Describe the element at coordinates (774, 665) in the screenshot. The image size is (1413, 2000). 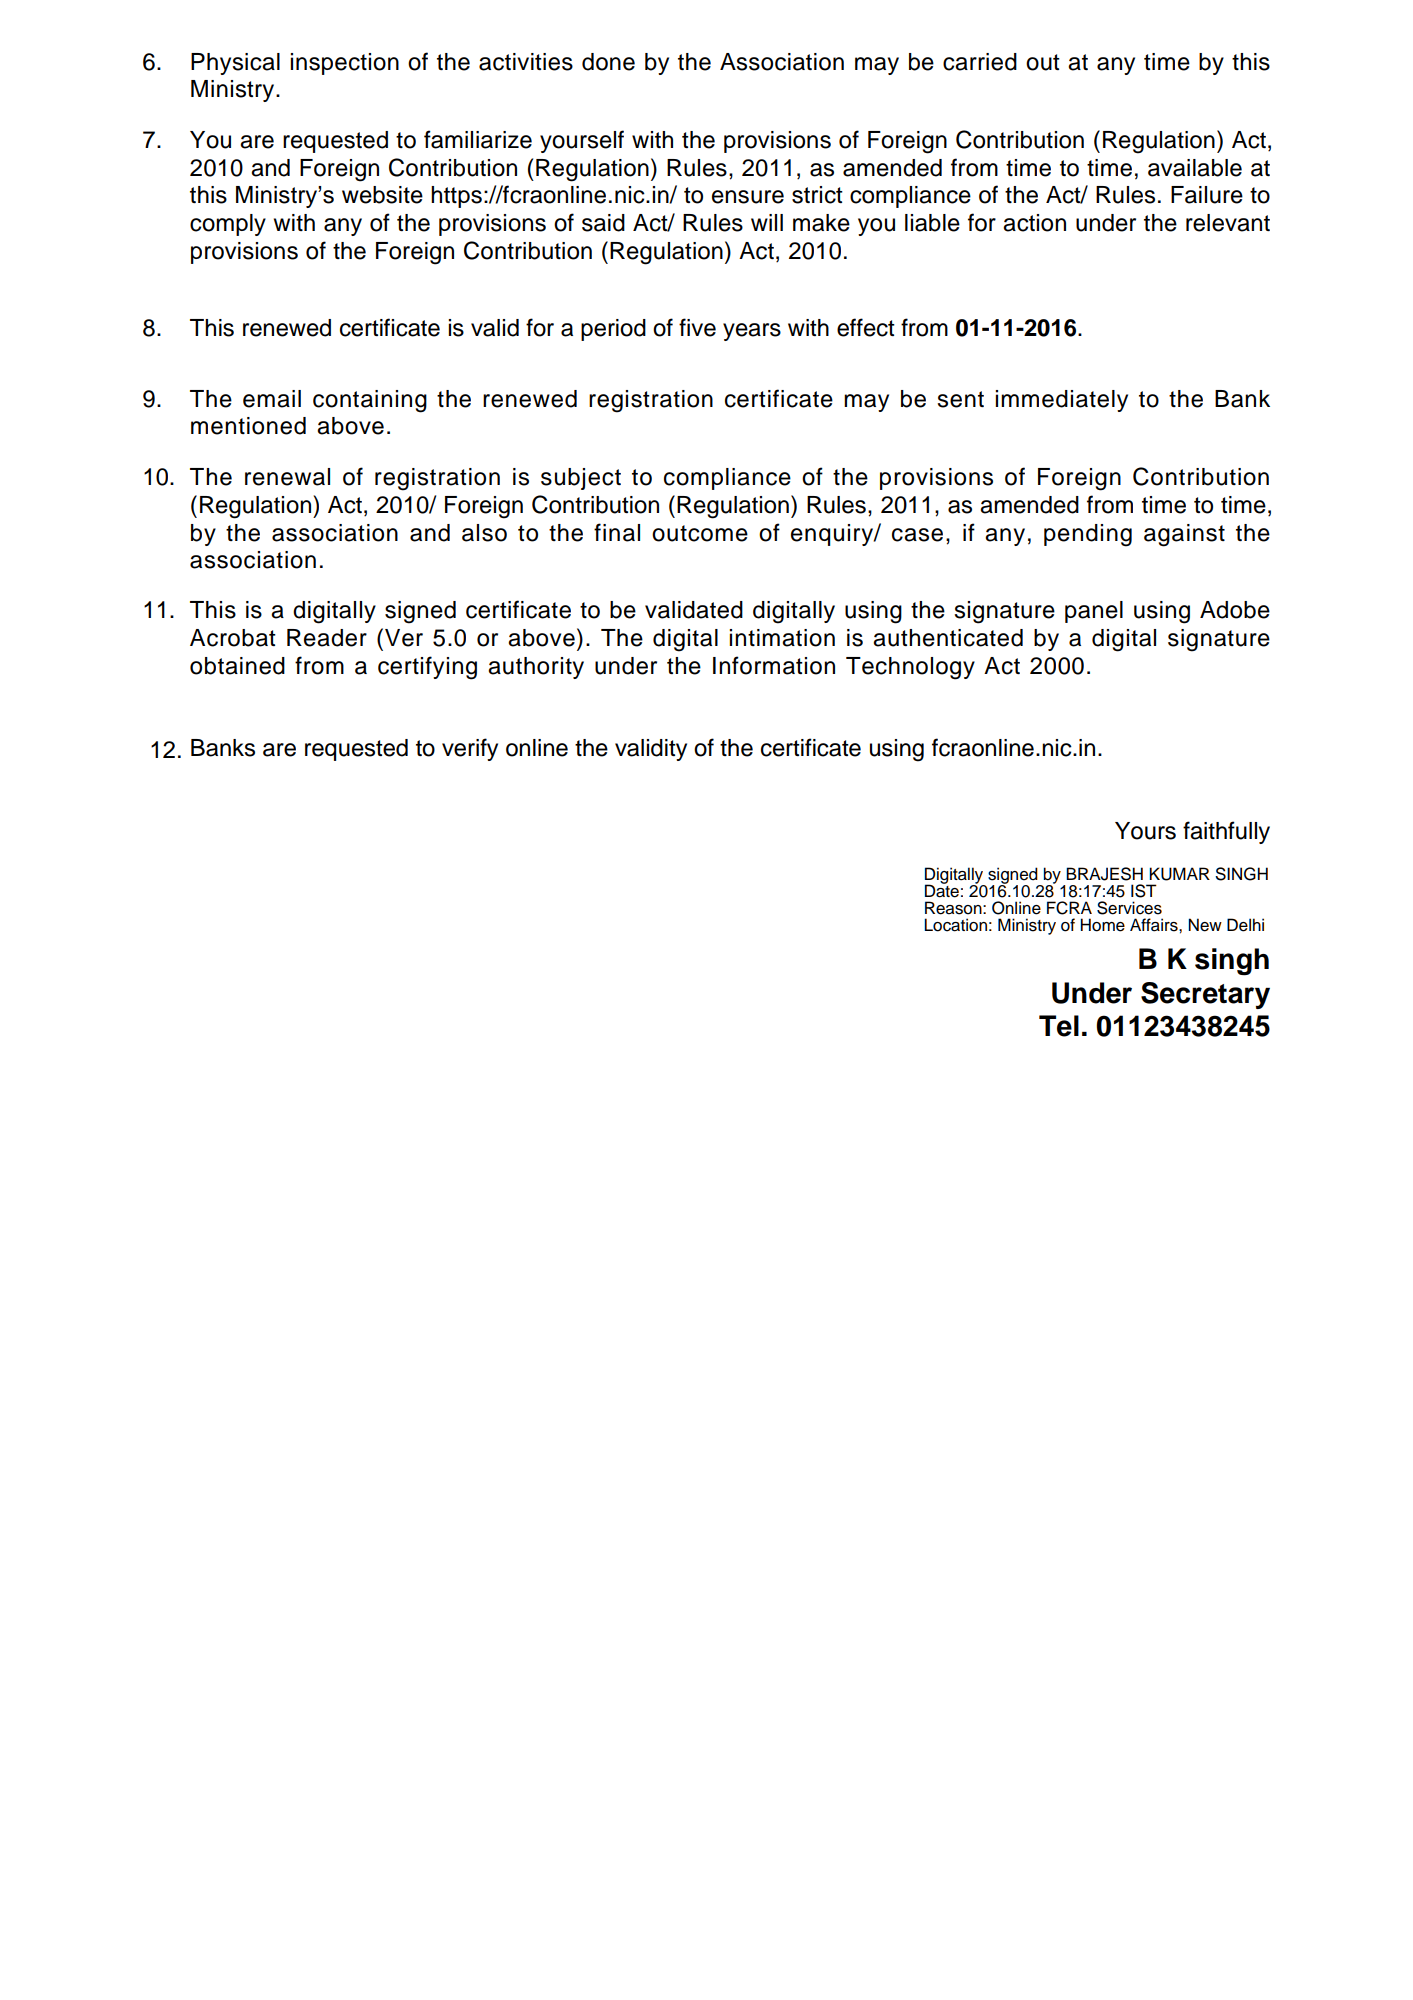
I see `Information` at that location.
